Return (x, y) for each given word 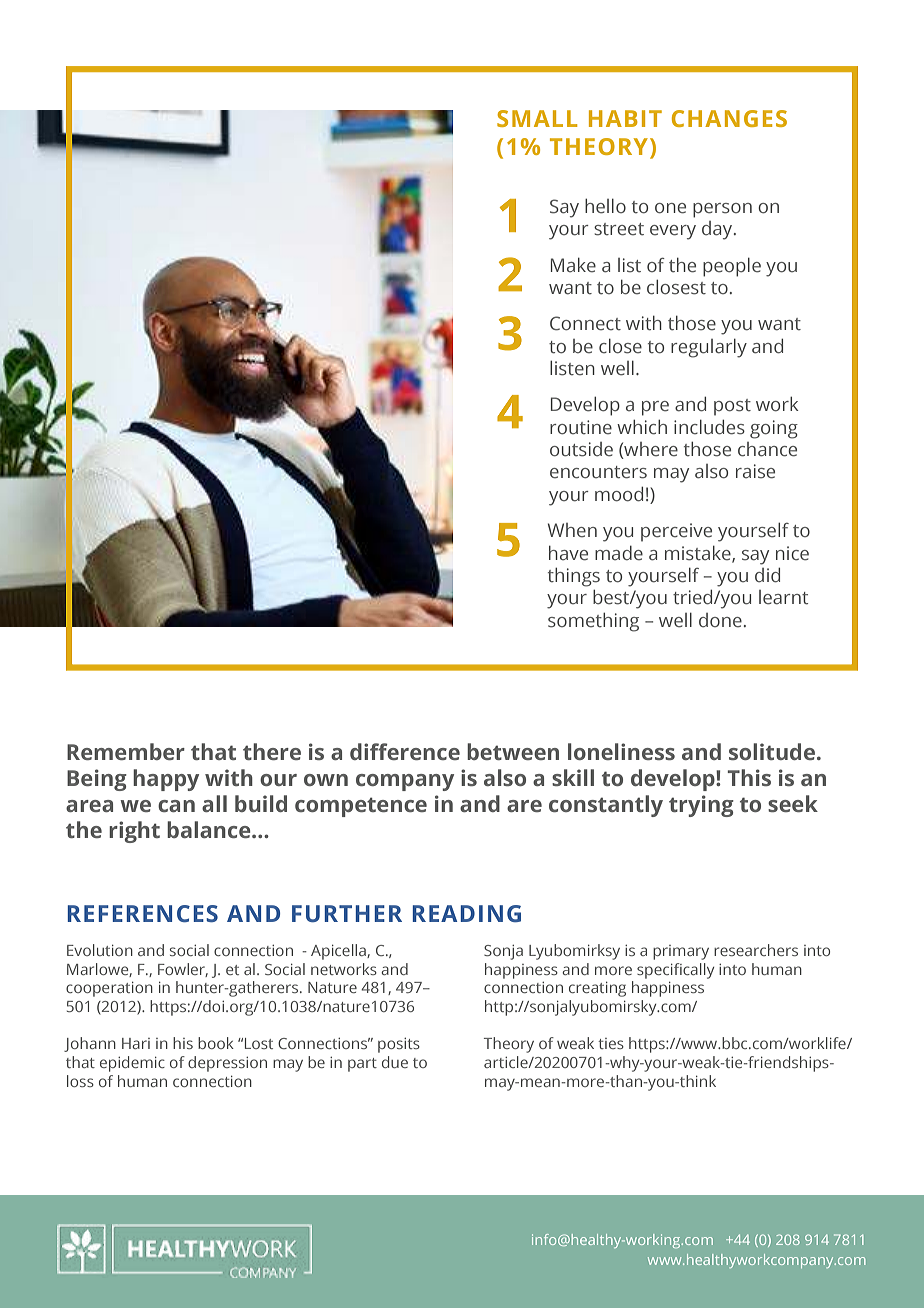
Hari (136, 1043)
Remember (126, 751)
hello (605, 206)
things (574, 577)
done (720, 620)
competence (361, 807)
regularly (709, 348)
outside (581, 449)
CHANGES (729, 118)
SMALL (537, 118)
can (176, 806)
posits (399, 1045)
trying (701, 806)
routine (581, 427)
